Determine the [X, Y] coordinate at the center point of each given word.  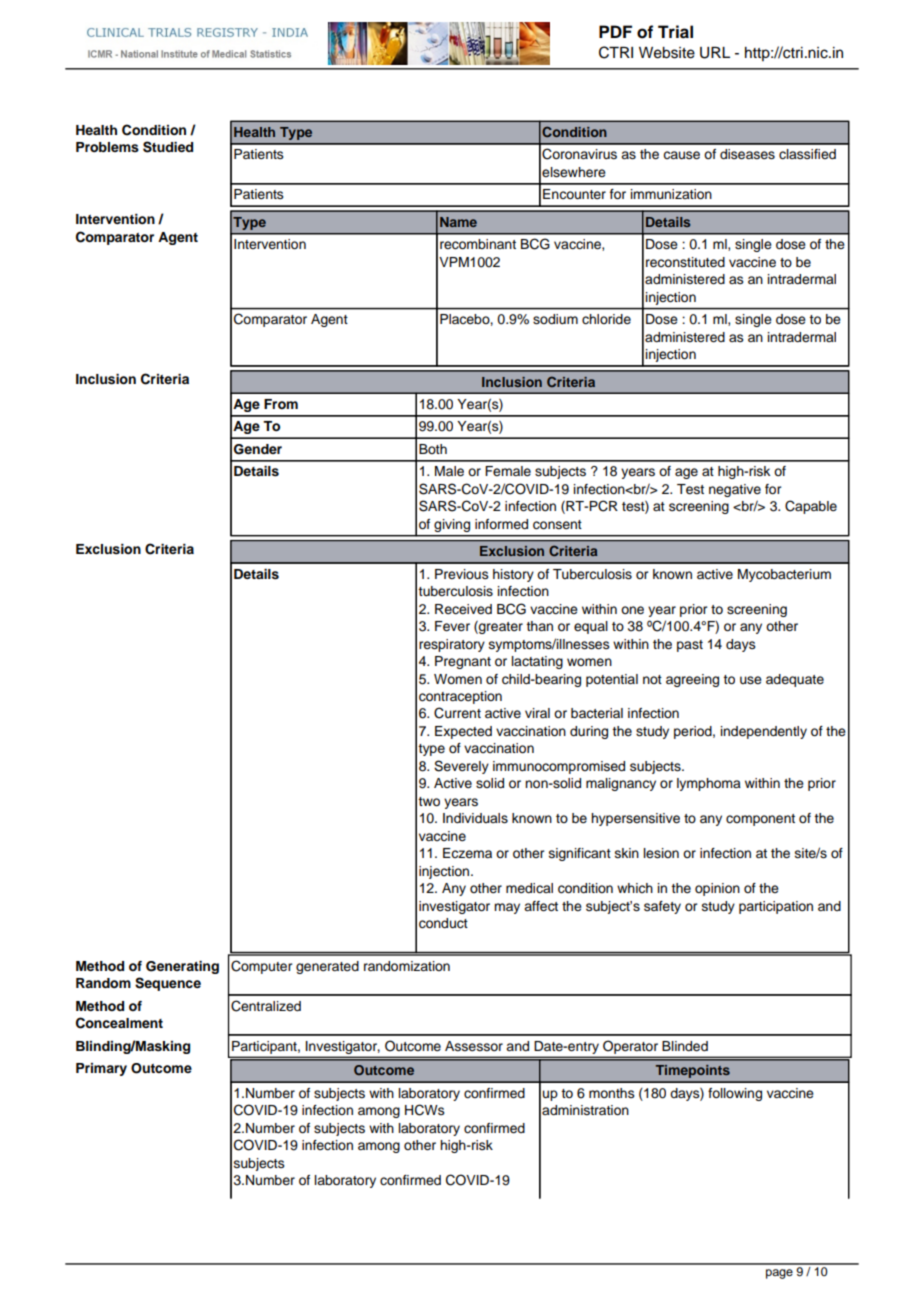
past [690, 646]
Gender [258, 449]
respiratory [452, 645]
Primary [101, 1069]
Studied [168, 147]
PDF [615, 31]
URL [715, 53]
